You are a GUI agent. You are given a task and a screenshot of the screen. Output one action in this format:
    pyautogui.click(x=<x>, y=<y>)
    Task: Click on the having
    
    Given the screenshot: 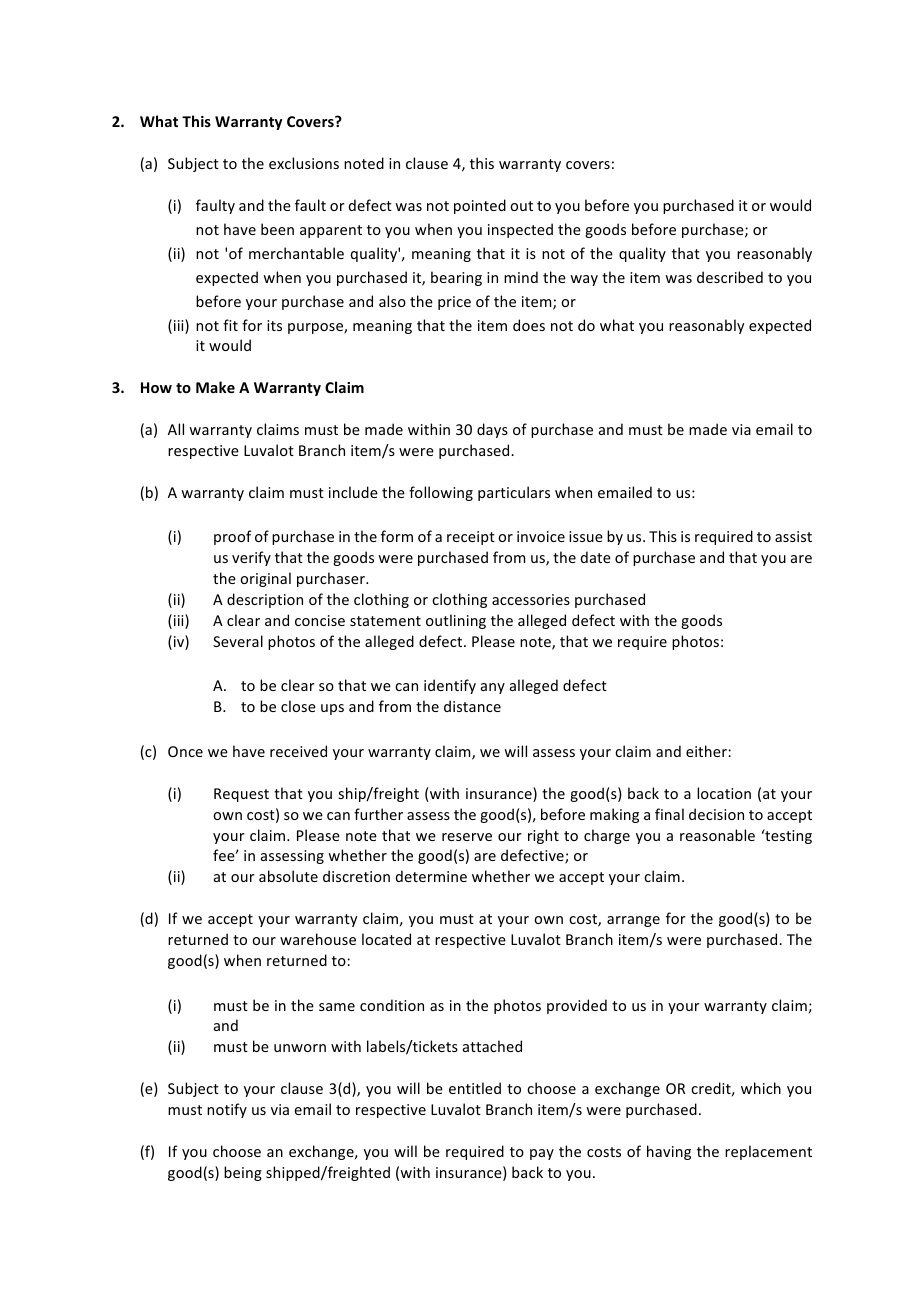 What is the action you would take?
    pyautogui.click(x=669, y=1152)
